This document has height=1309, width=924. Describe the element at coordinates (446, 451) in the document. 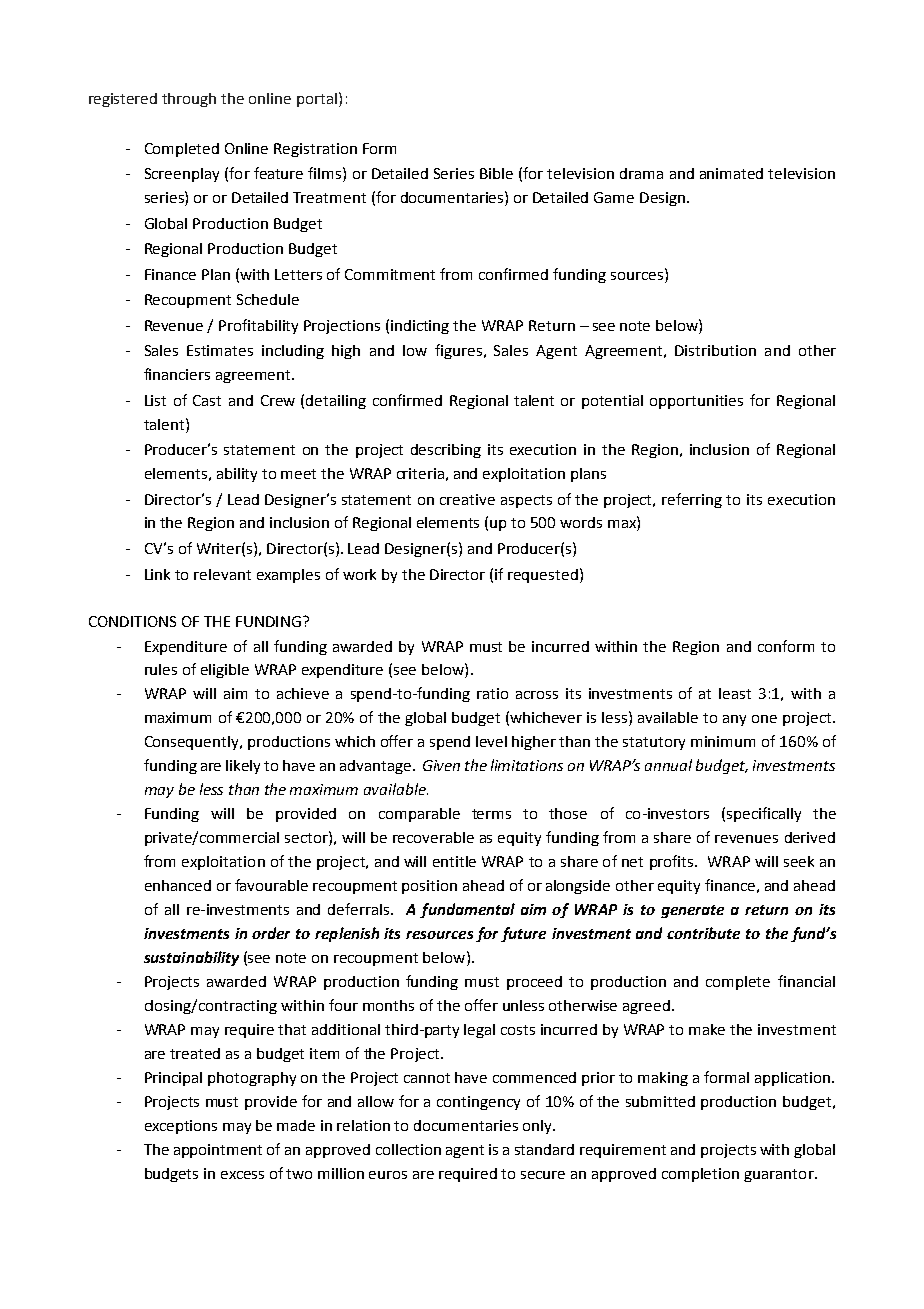

I see `describing` at that location.
